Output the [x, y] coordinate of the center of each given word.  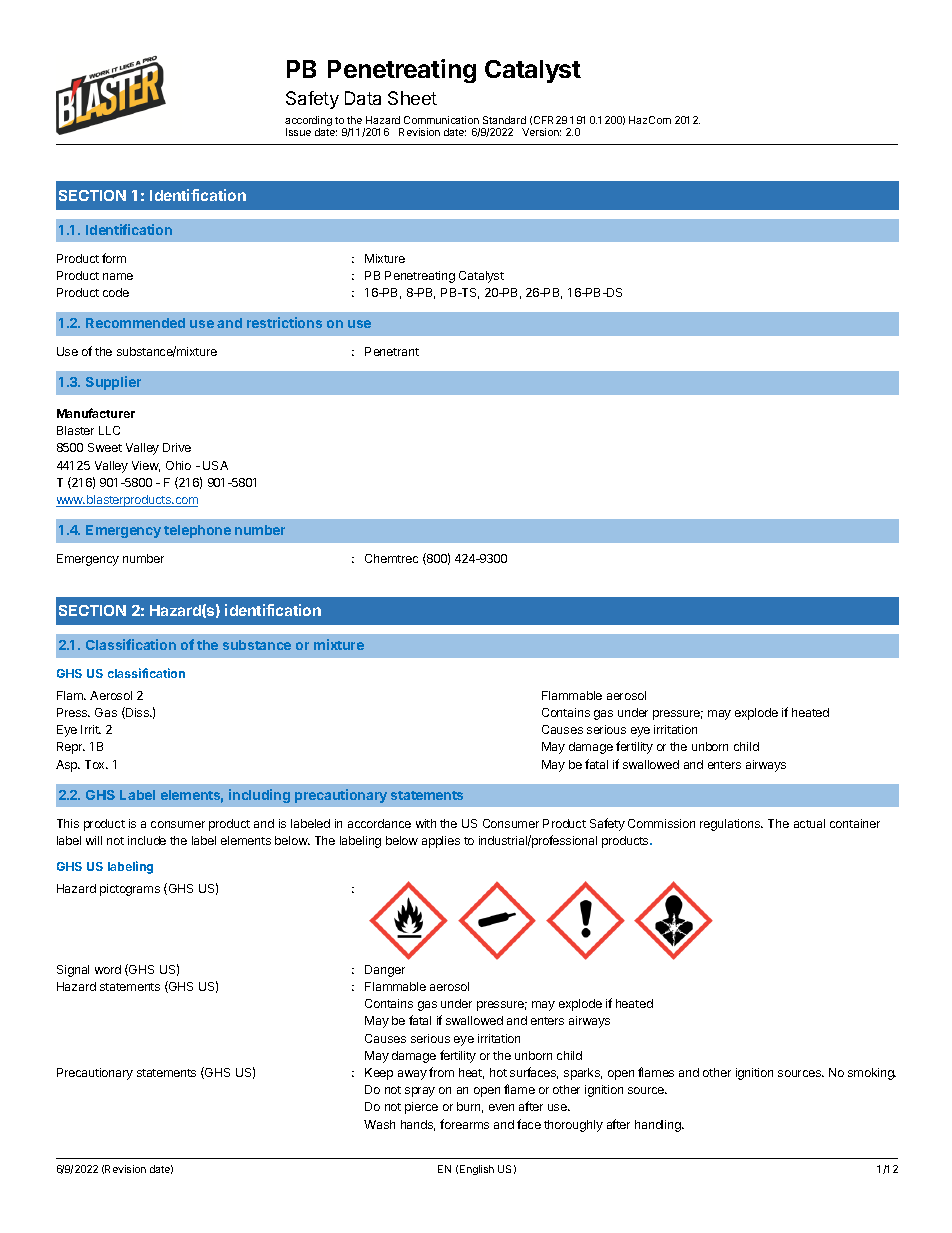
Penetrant [392, 351]
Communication [441, 120]
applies [441, 842]
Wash [379, 1124]
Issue [298, 132]
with [426, 823]
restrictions [284, 322]
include [147, 840]
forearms [464, 1124]
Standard [504, 120]
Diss [137, 713]
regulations [731, 825]
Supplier [113, 383]
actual [809, 823]
